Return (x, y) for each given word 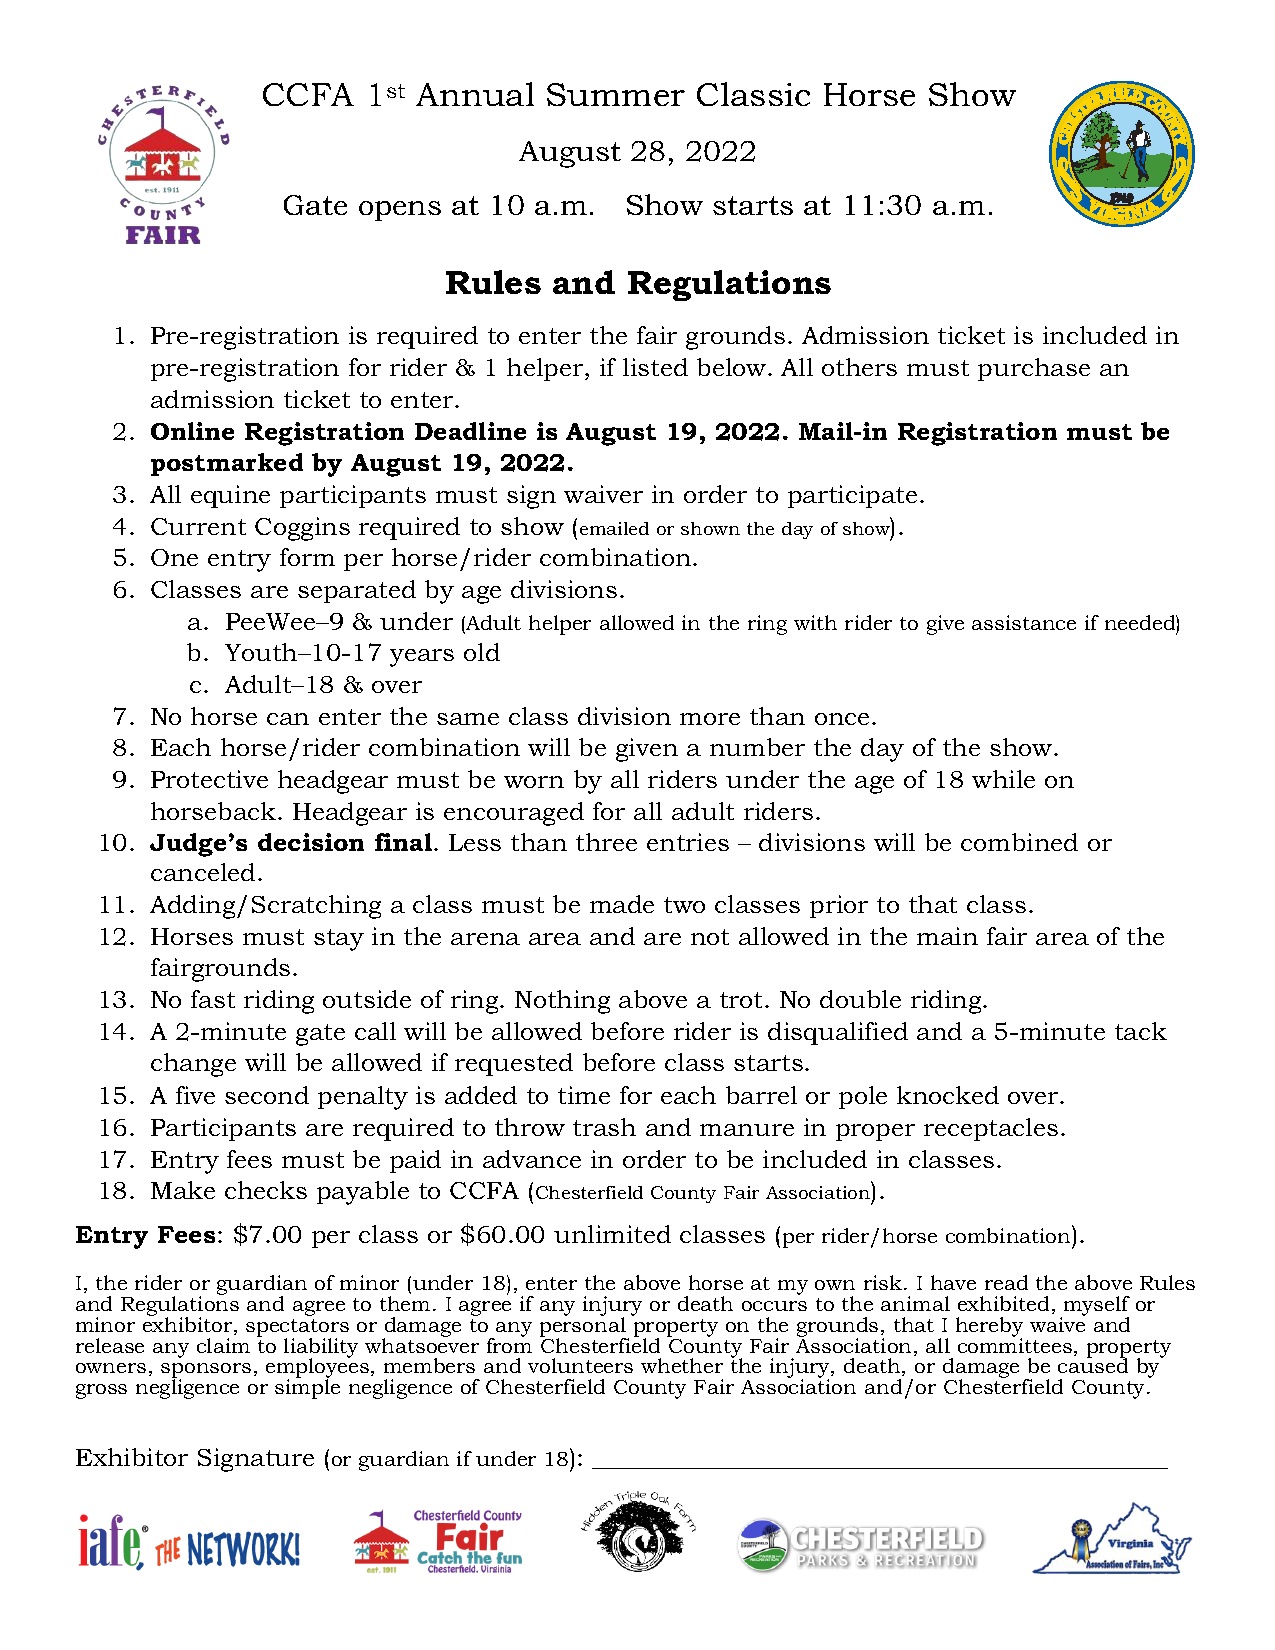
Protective (209, 779)
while (1003, 779)
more (710, 719)
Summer (616, 94)
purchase (1034, 369)
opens (400, 211)
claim (223, 1345)
